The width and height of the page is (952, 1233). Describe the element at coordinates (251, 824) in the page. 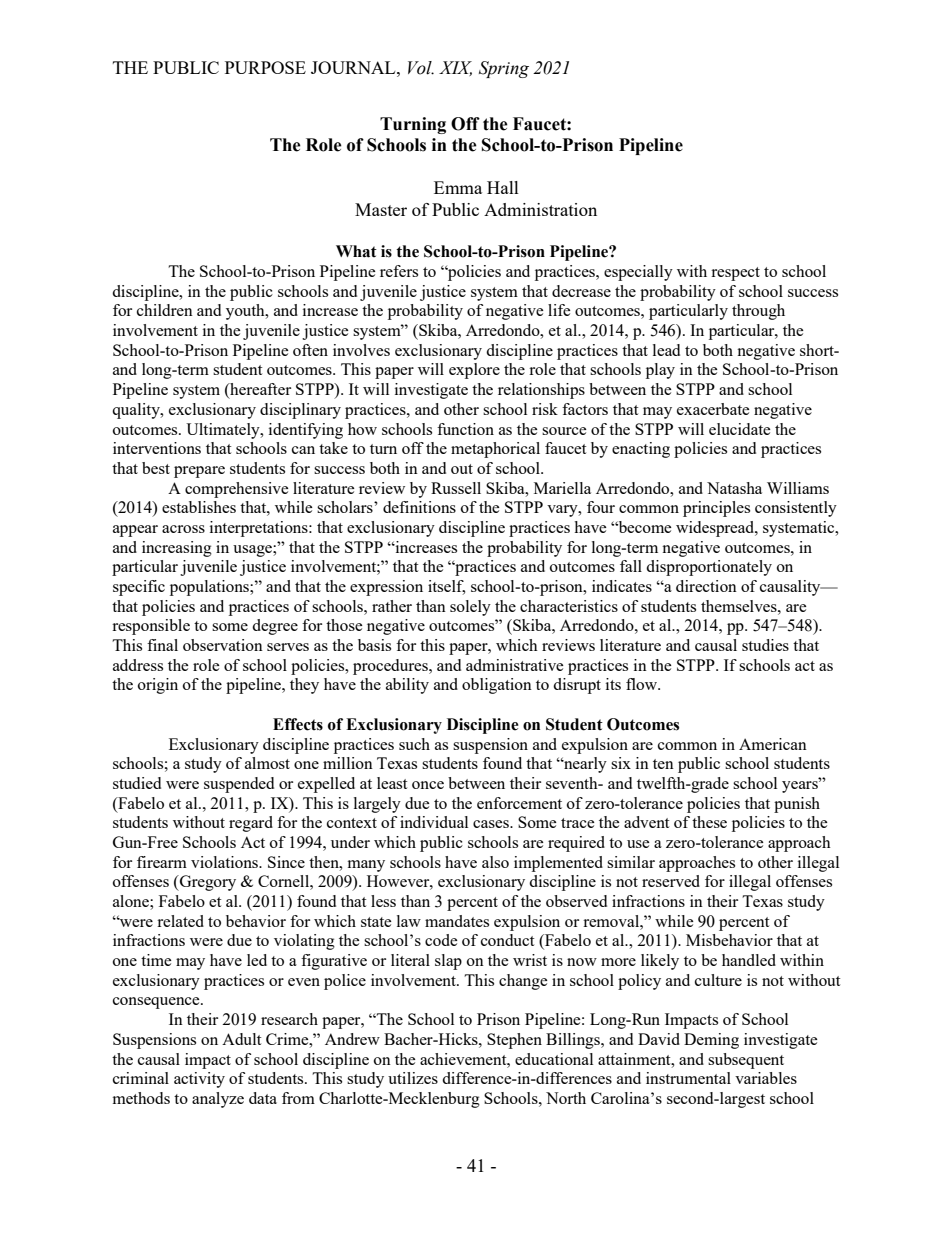

I see `regard` at that location.
